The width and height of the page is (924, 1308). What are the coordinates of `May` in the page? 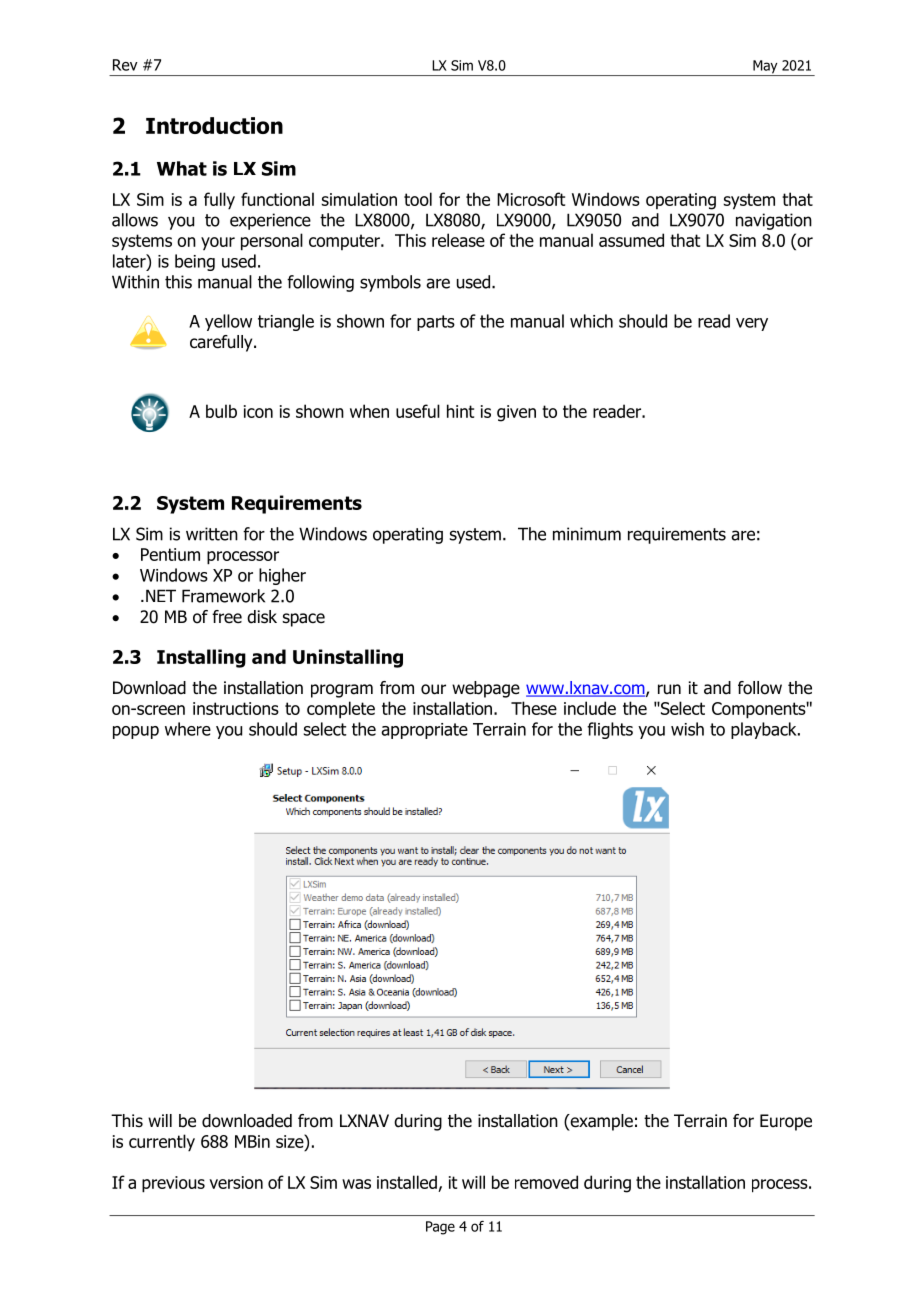 It's located at (765, 68).
